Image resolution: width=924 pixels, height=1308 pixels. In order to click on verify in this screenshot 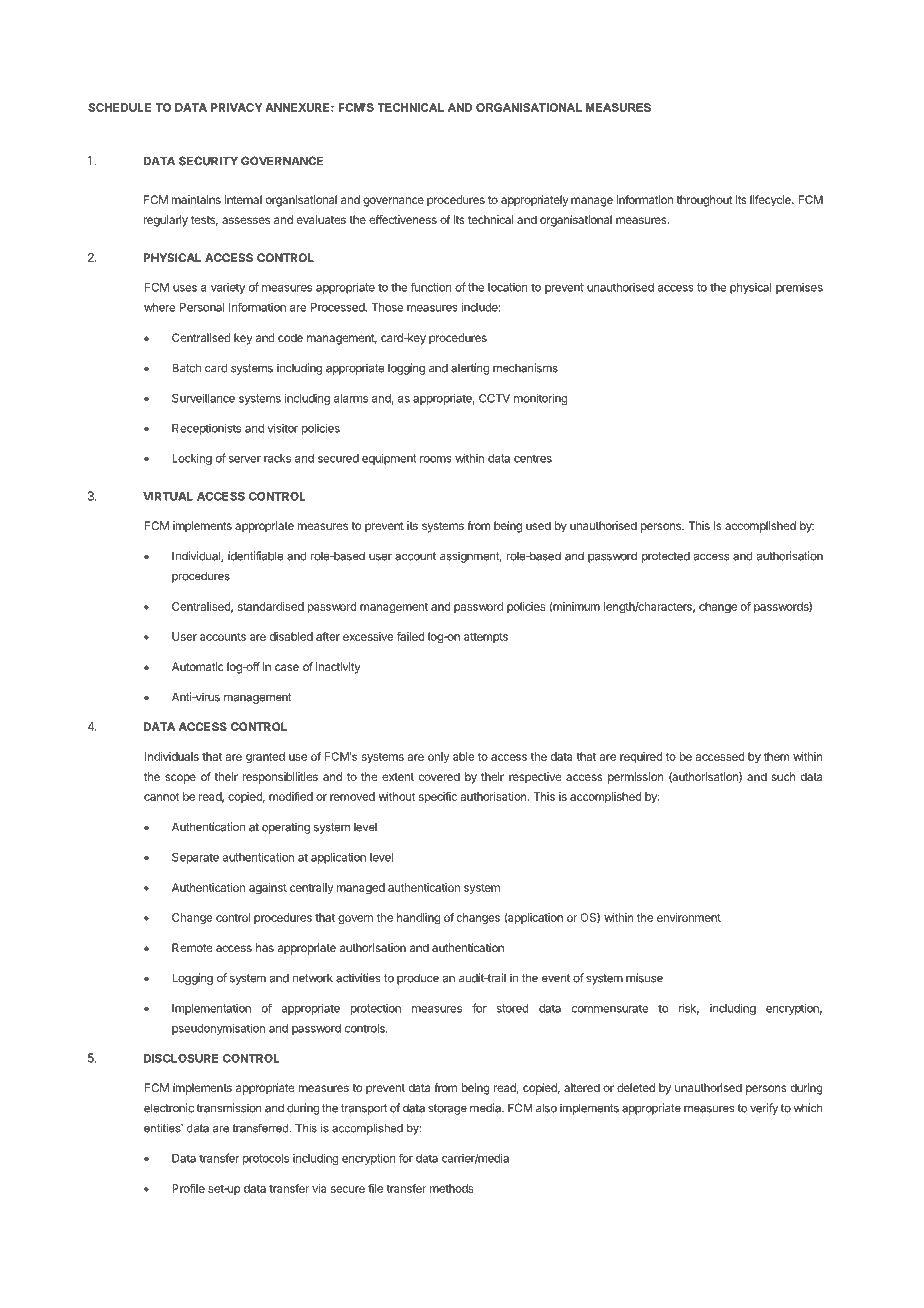, I will do `click(764, 1109)`.
